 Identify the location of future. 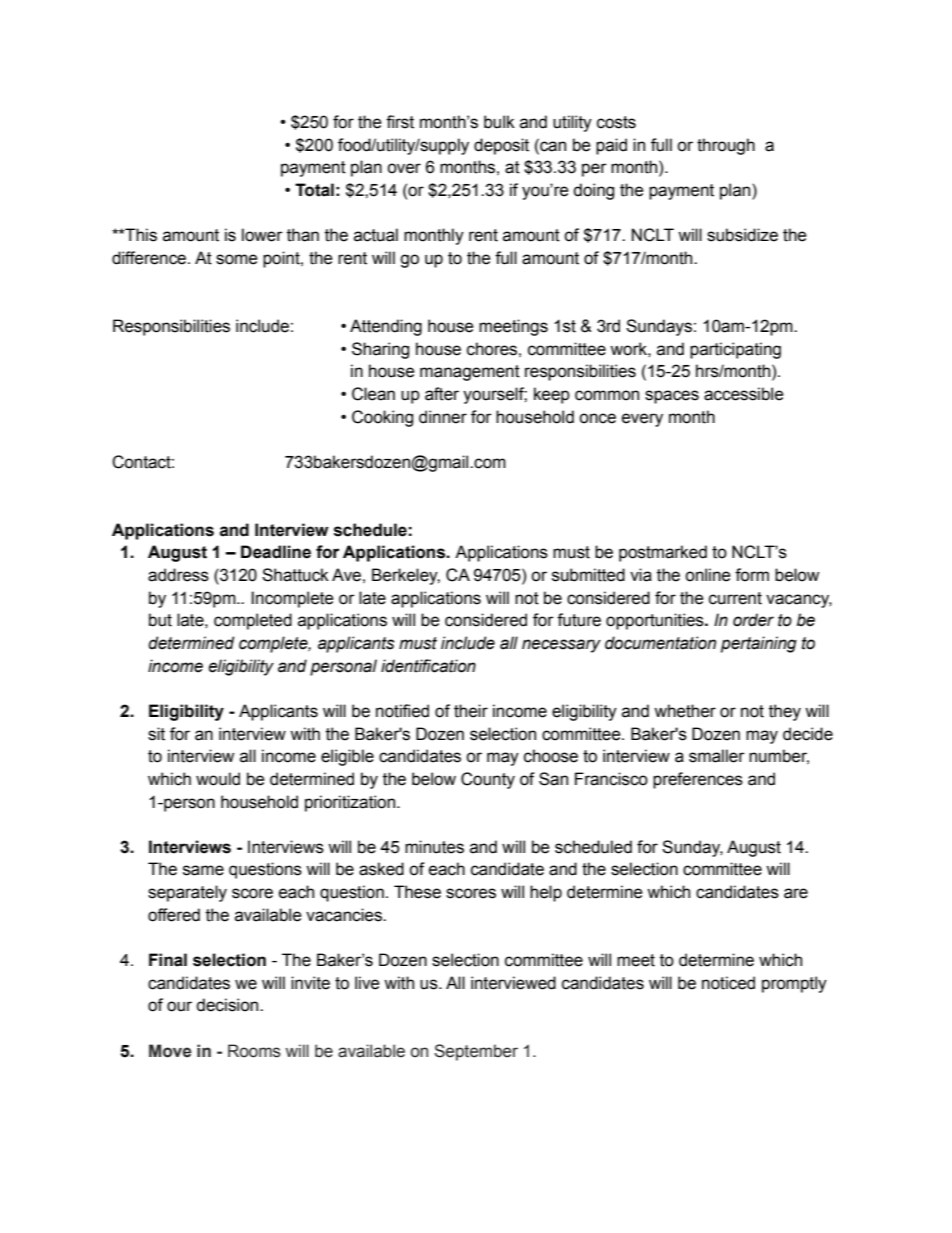
(579, 620).
